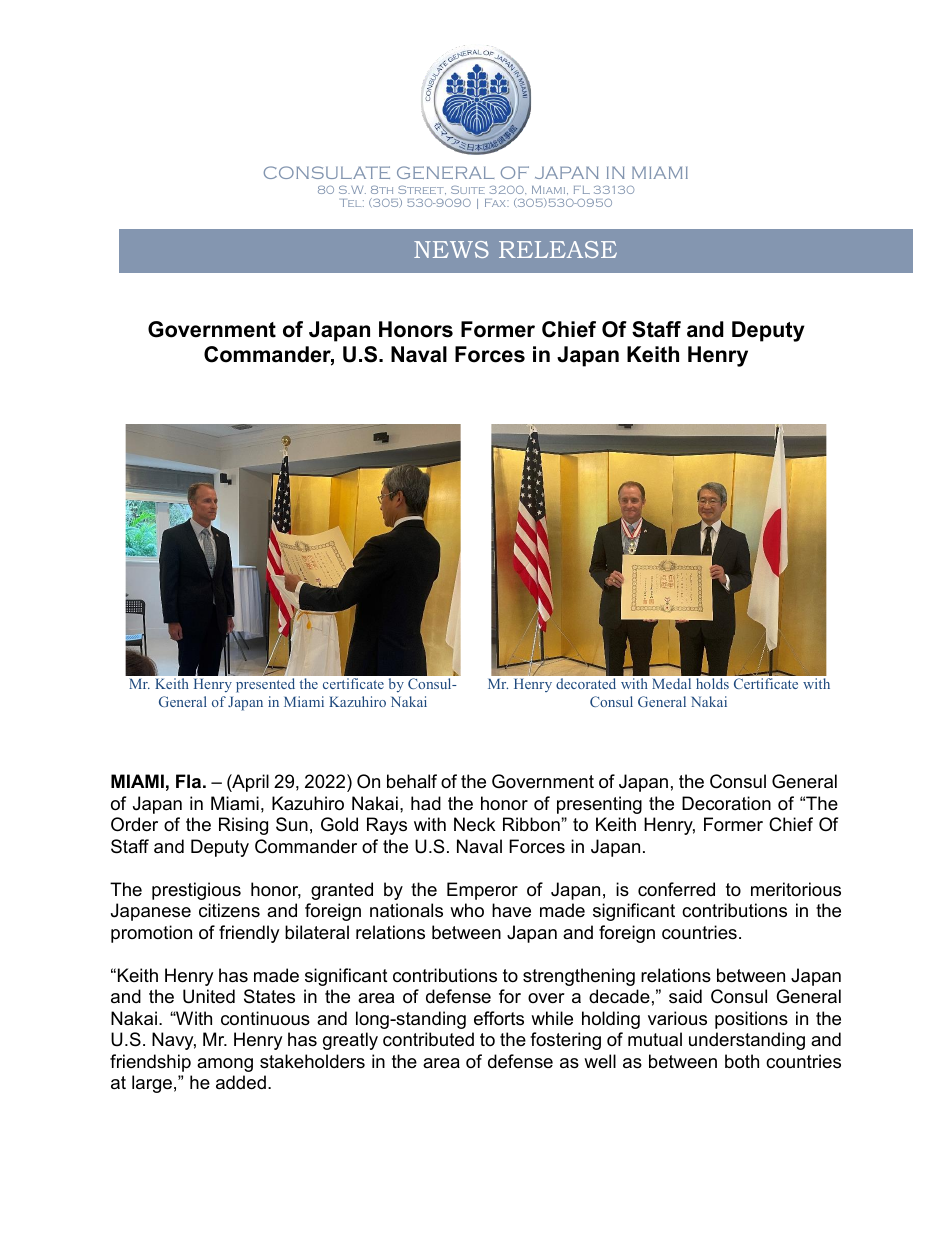  I want to click on RELEASE, so click(558, 249).
